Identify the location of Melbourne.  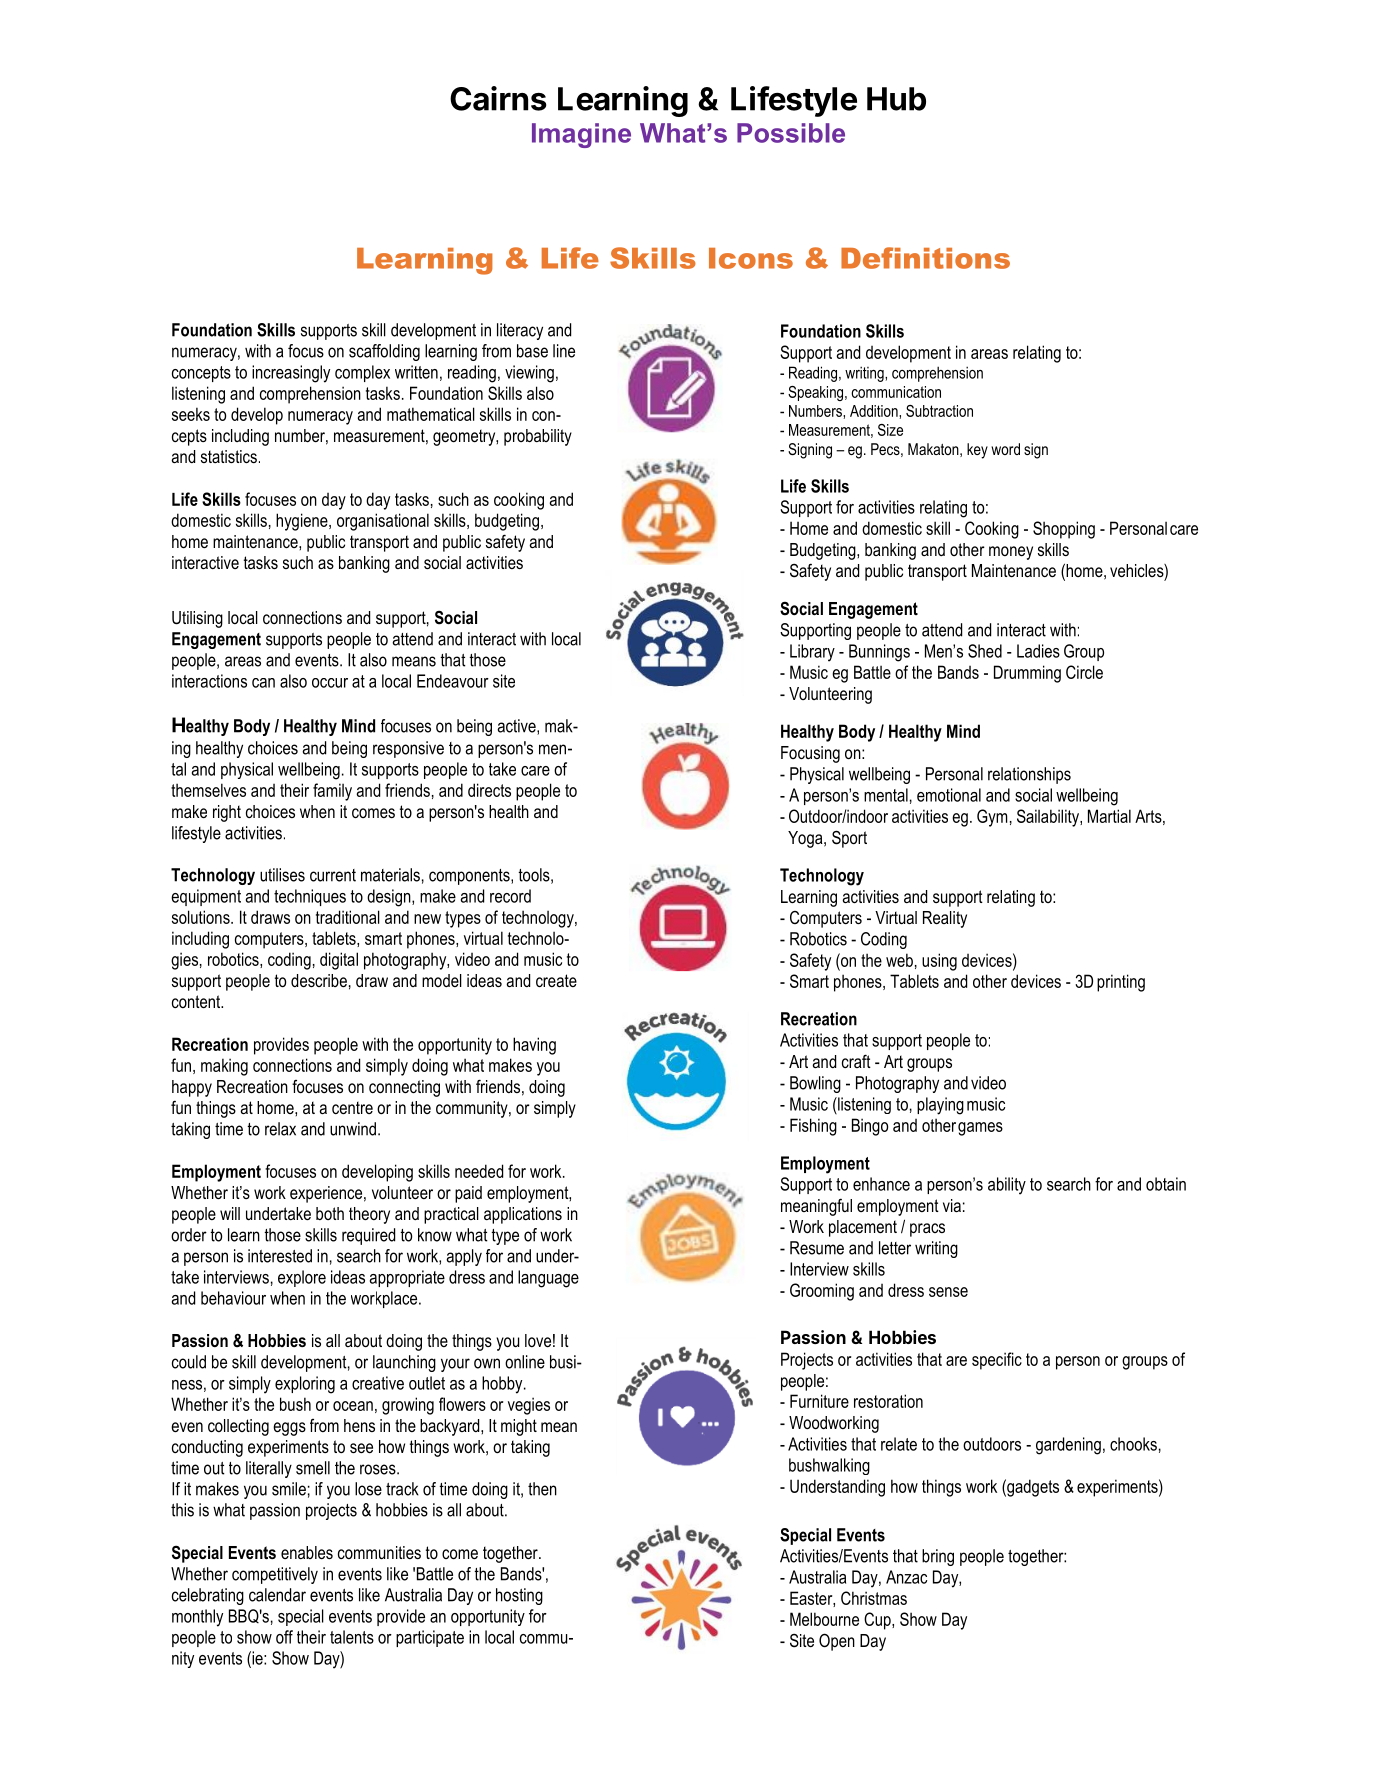
(824, 1619).
